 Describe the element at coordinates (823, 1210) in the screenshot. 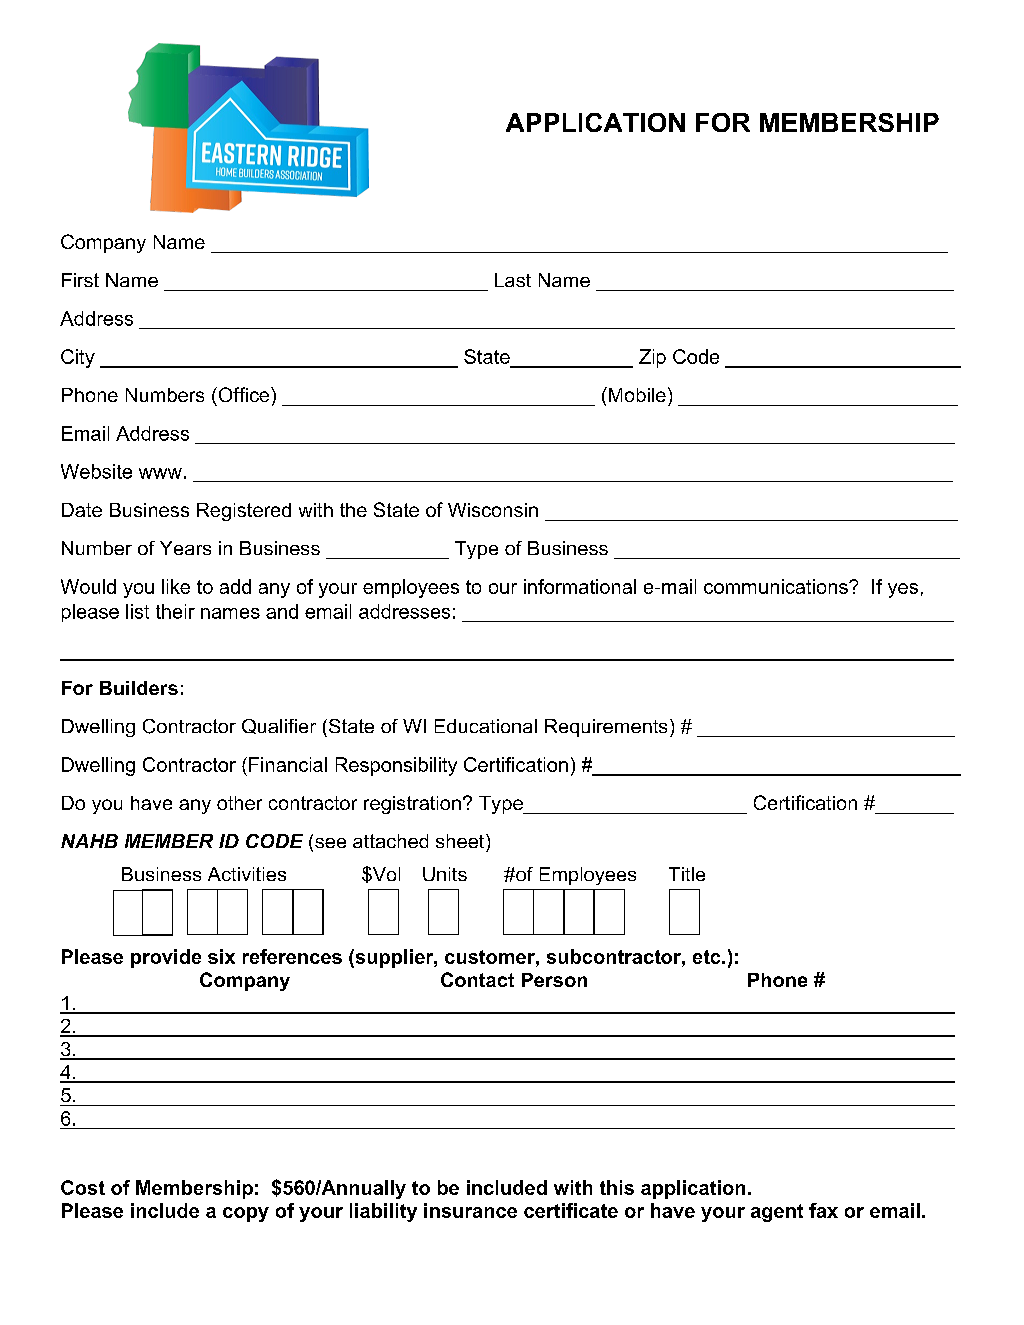

I see `fax` at that location.
